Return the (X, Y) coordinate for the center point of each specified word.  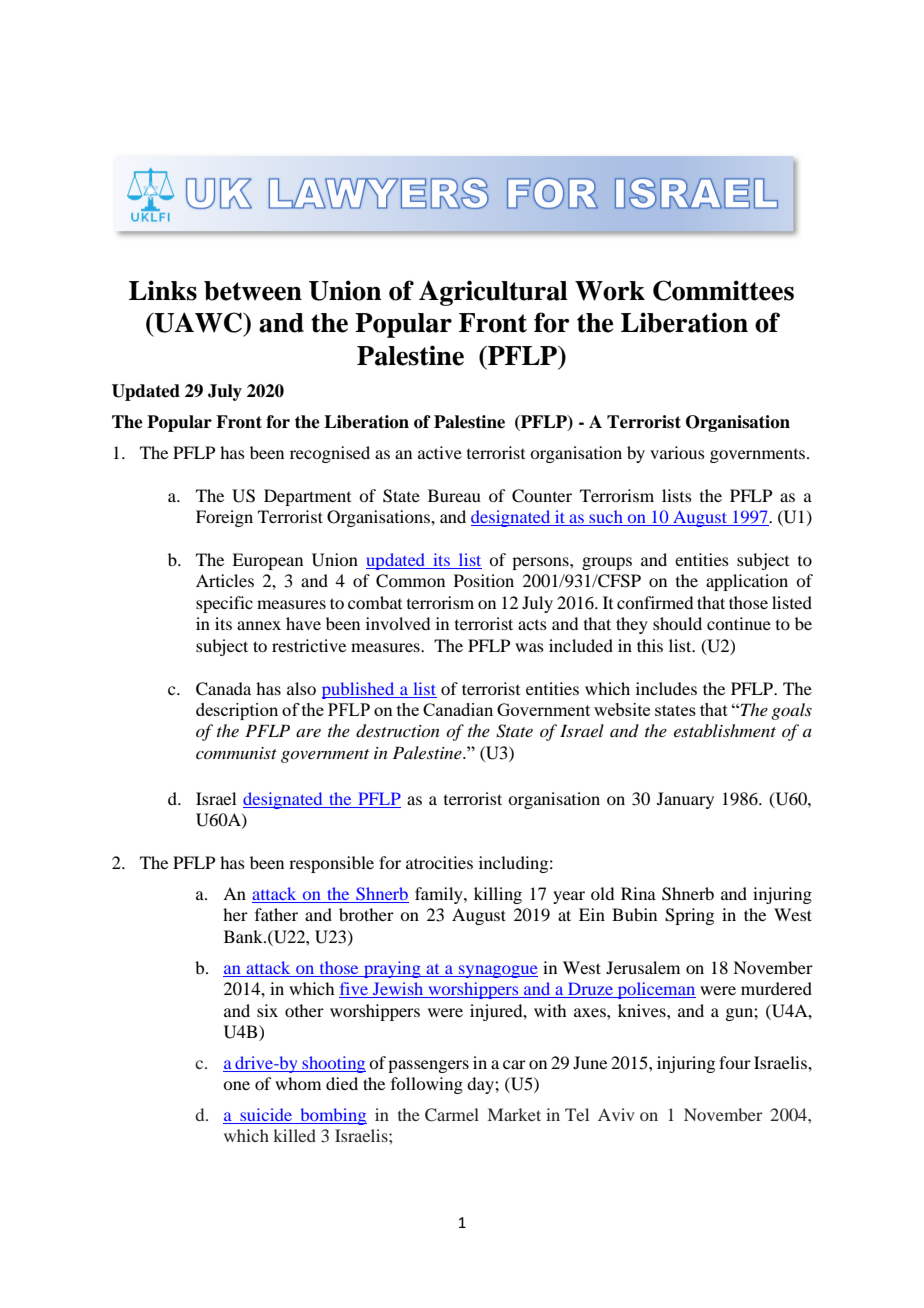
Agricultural (493, 293)
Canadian (458, 709)
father (276, 914)
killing (498, 895)
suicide (266, 1116)
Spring (689, 916)
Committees (723, 290)
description (237, 711)
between (253, 291)
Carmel (452, 1115)
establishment (725, 730)
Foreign (224, 518)
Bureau (454, 495)
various (677, 452)
